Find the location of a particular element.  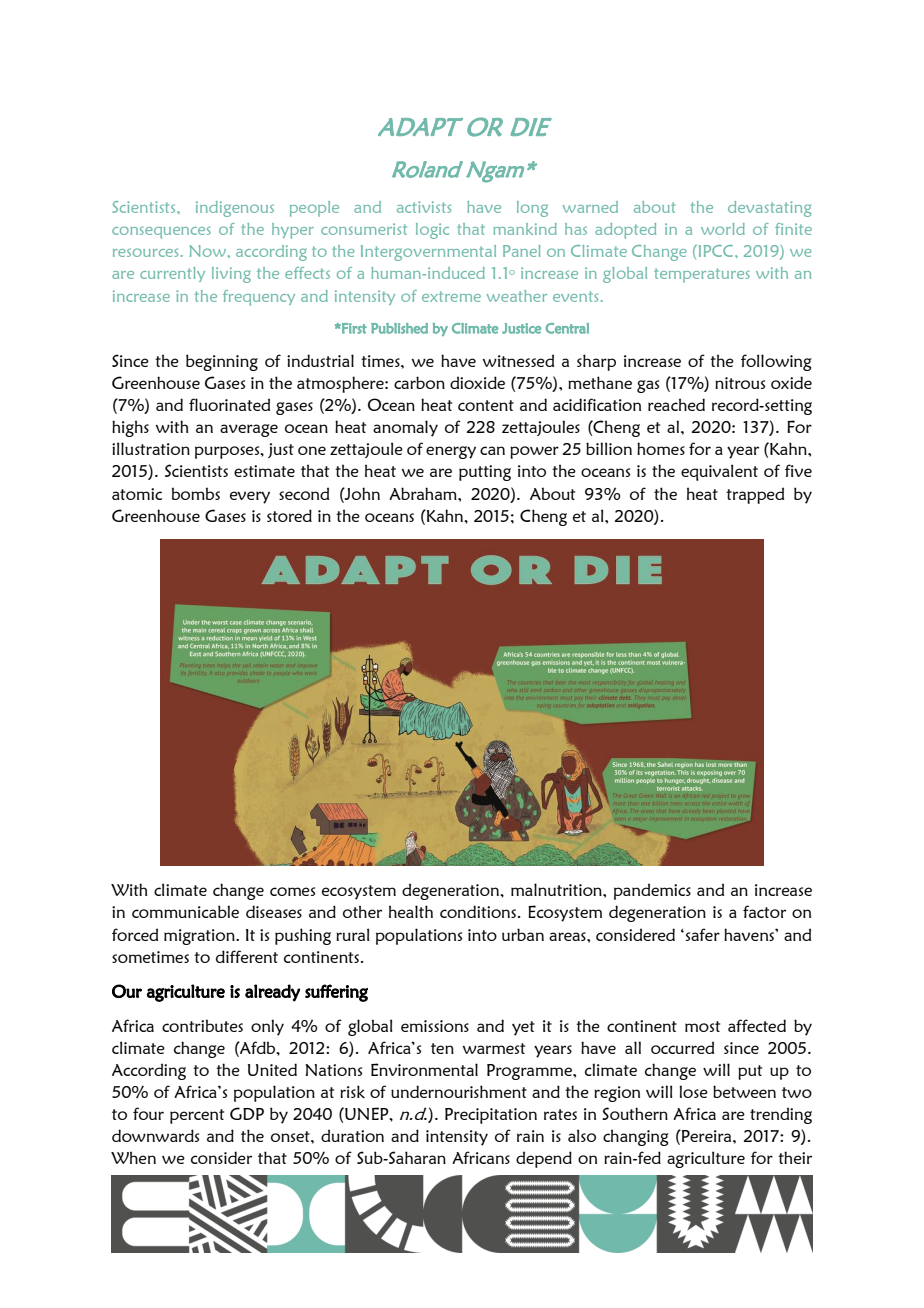

trapped is located at coordinates (755, 495).
